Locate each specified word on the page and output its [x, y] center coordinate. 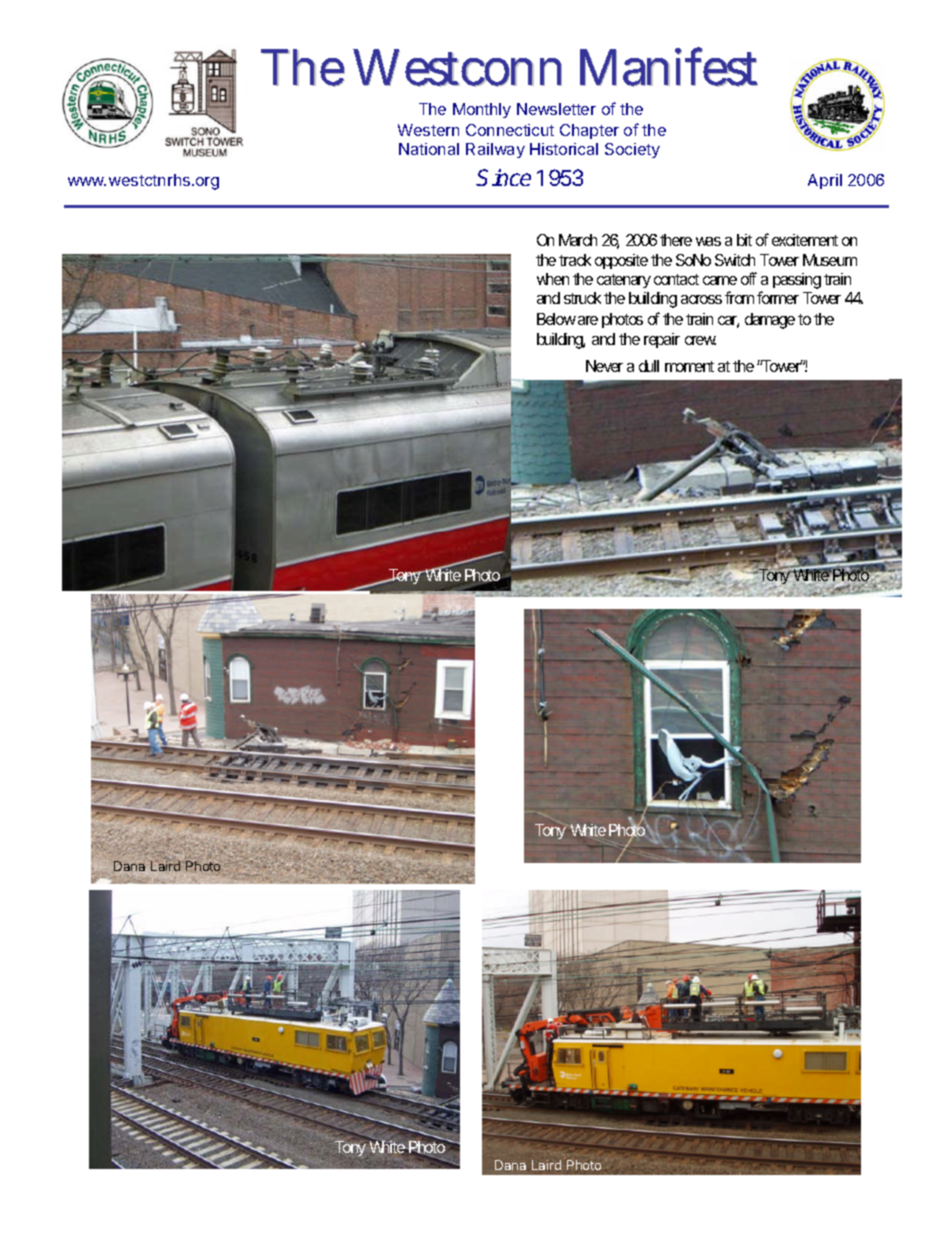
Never [604, 366]
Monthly [482, 110]
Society [632, 150]
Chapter [589, 131]
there [676, 240]
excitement [805, 240]
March [578, 240]
